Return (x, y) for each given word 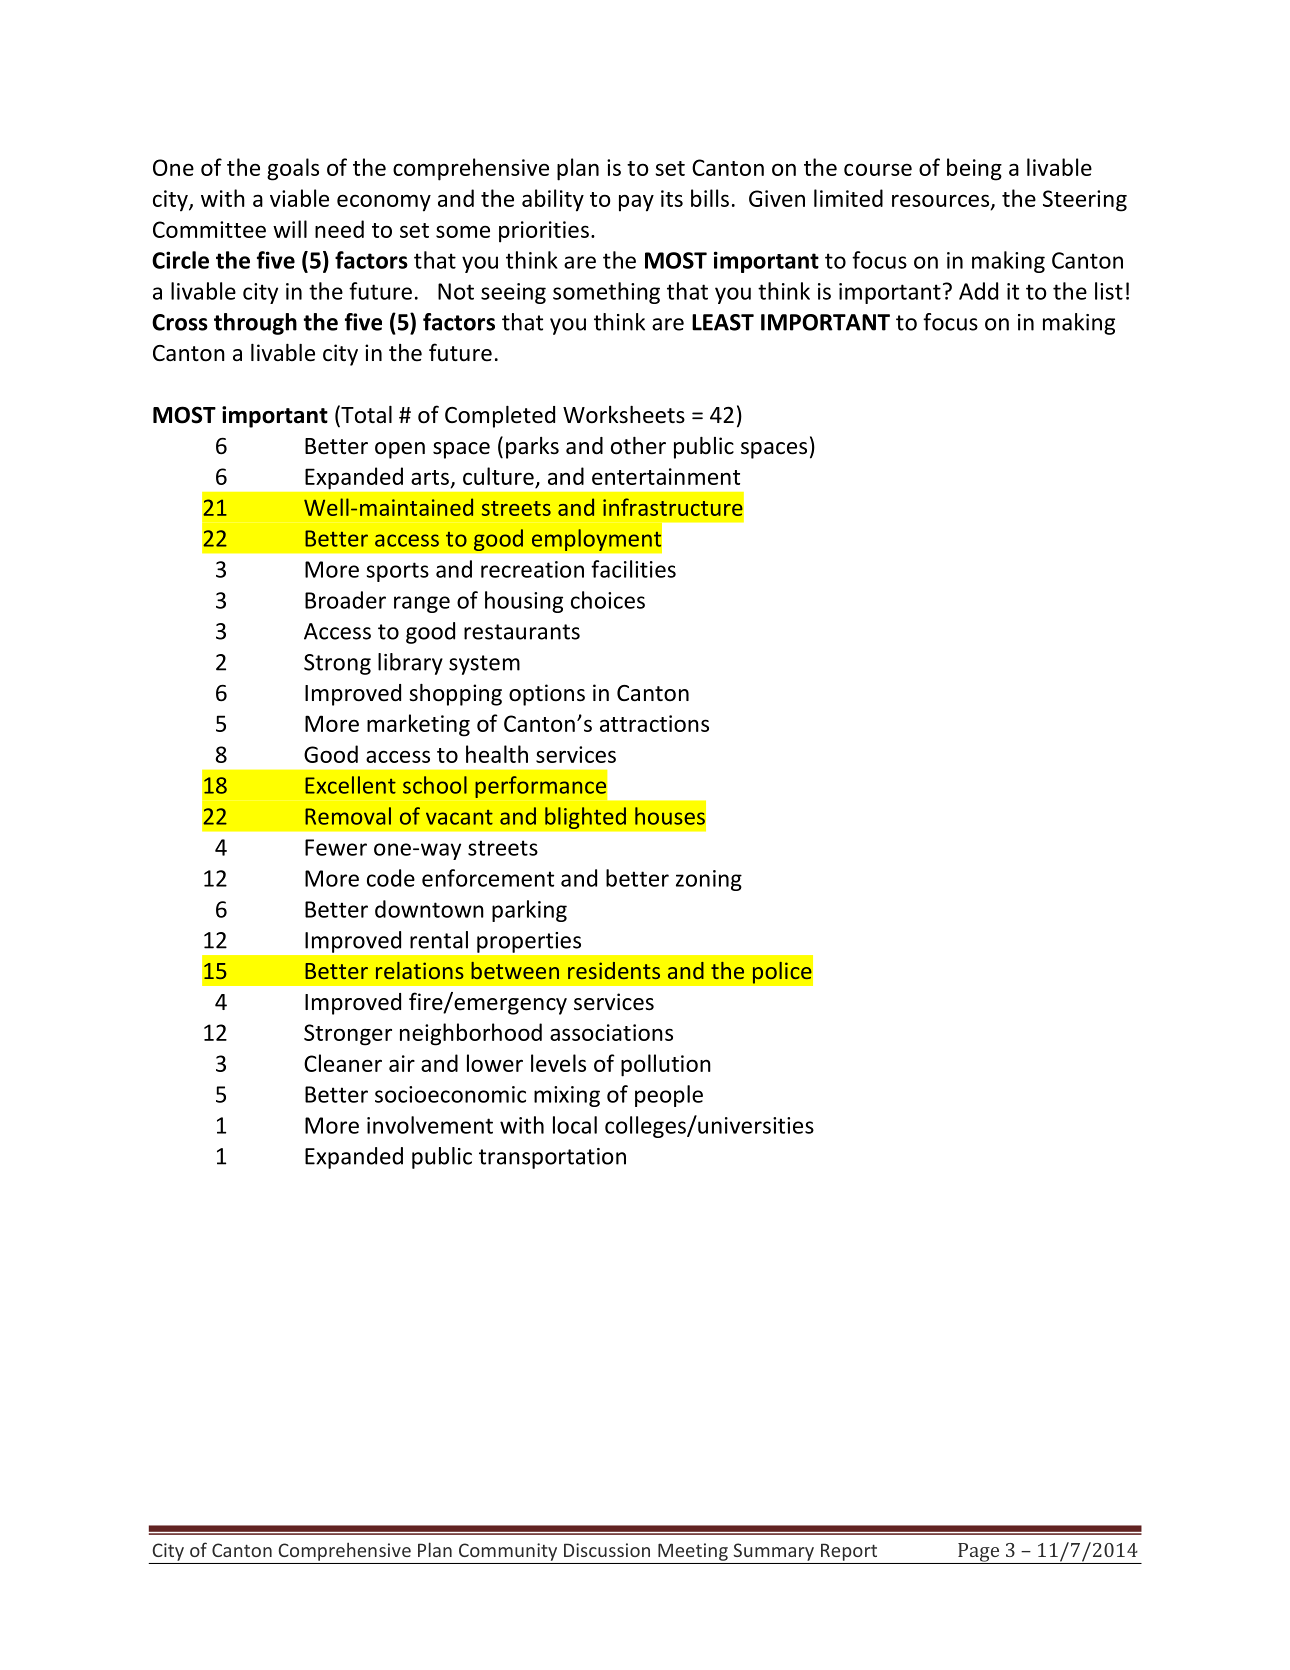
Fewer (336, 847)
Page (978, 1553)
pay (636, 203)
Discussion (607, 1550)
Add (978, 291)
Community (508, 1552)
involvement (430, 1125)
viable (299, 198)
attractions (654, 723)
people (669, 1096)
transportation (552, 1158)
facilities (633, 569)
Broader (345, 600)
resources (942, 201)
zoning (709, 880)
